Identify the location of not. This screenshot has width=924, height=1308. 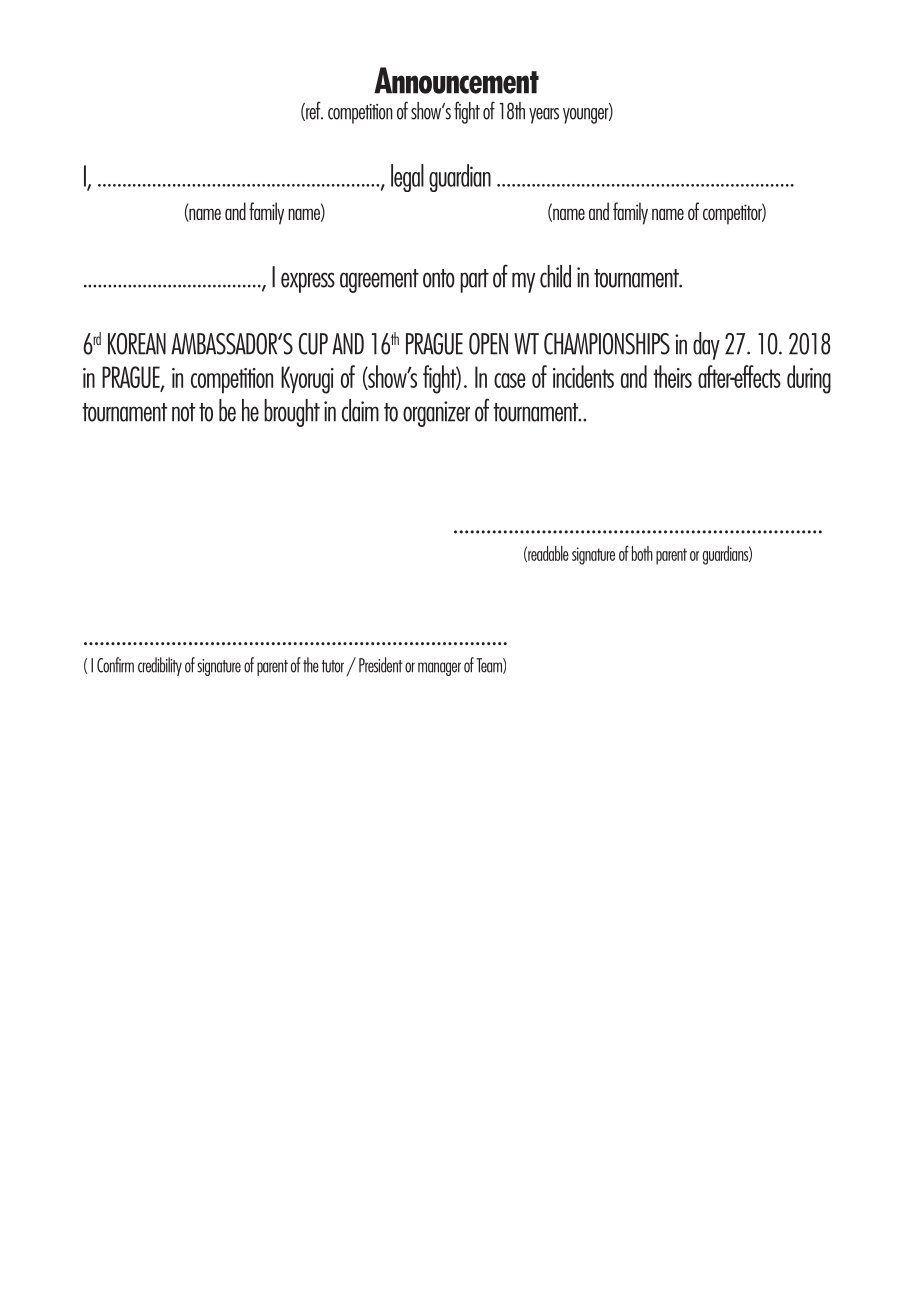
(183, 412).
